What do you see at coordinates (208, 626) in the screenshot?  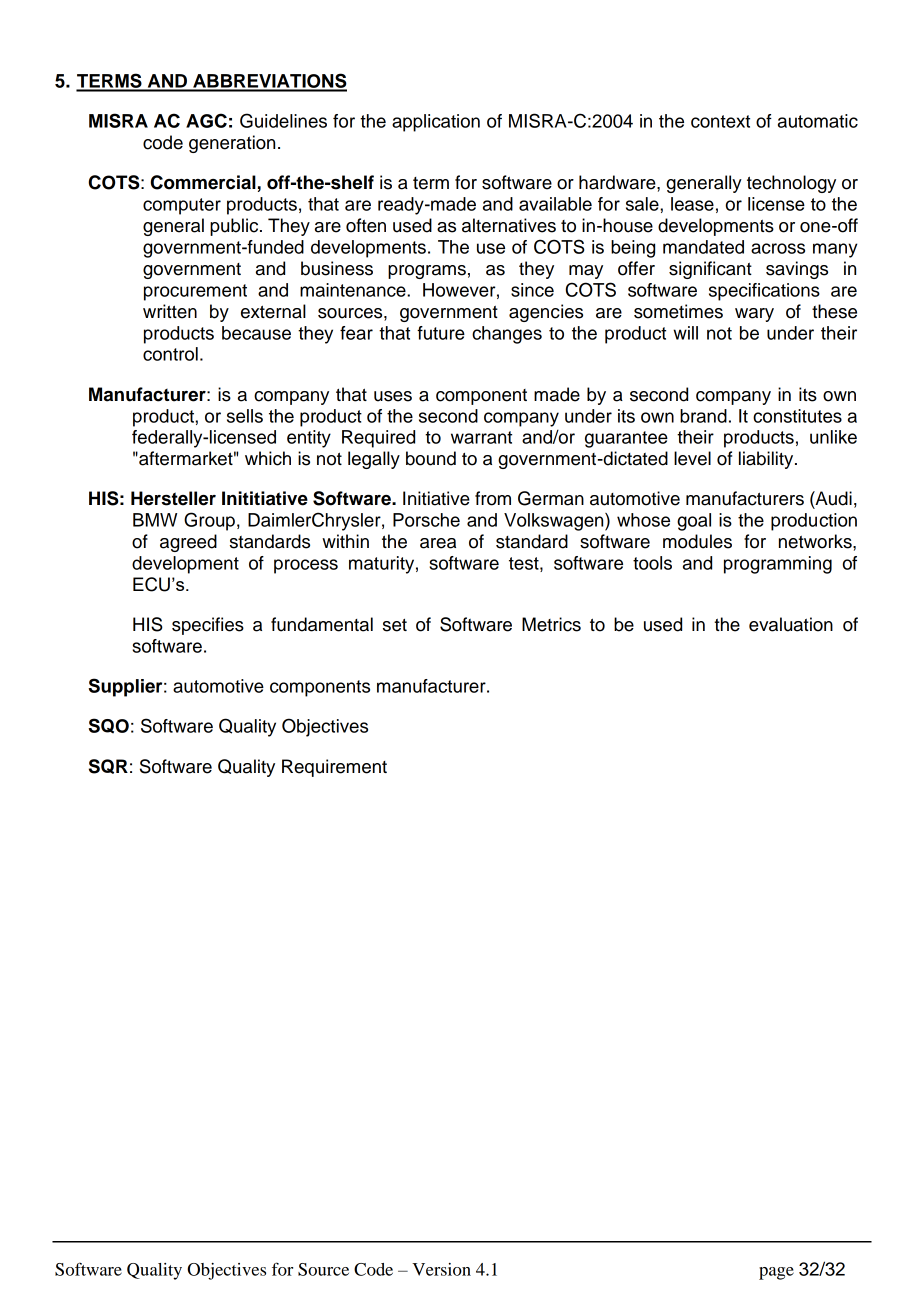 I see `specifies` at bounding box center [208, 626].
